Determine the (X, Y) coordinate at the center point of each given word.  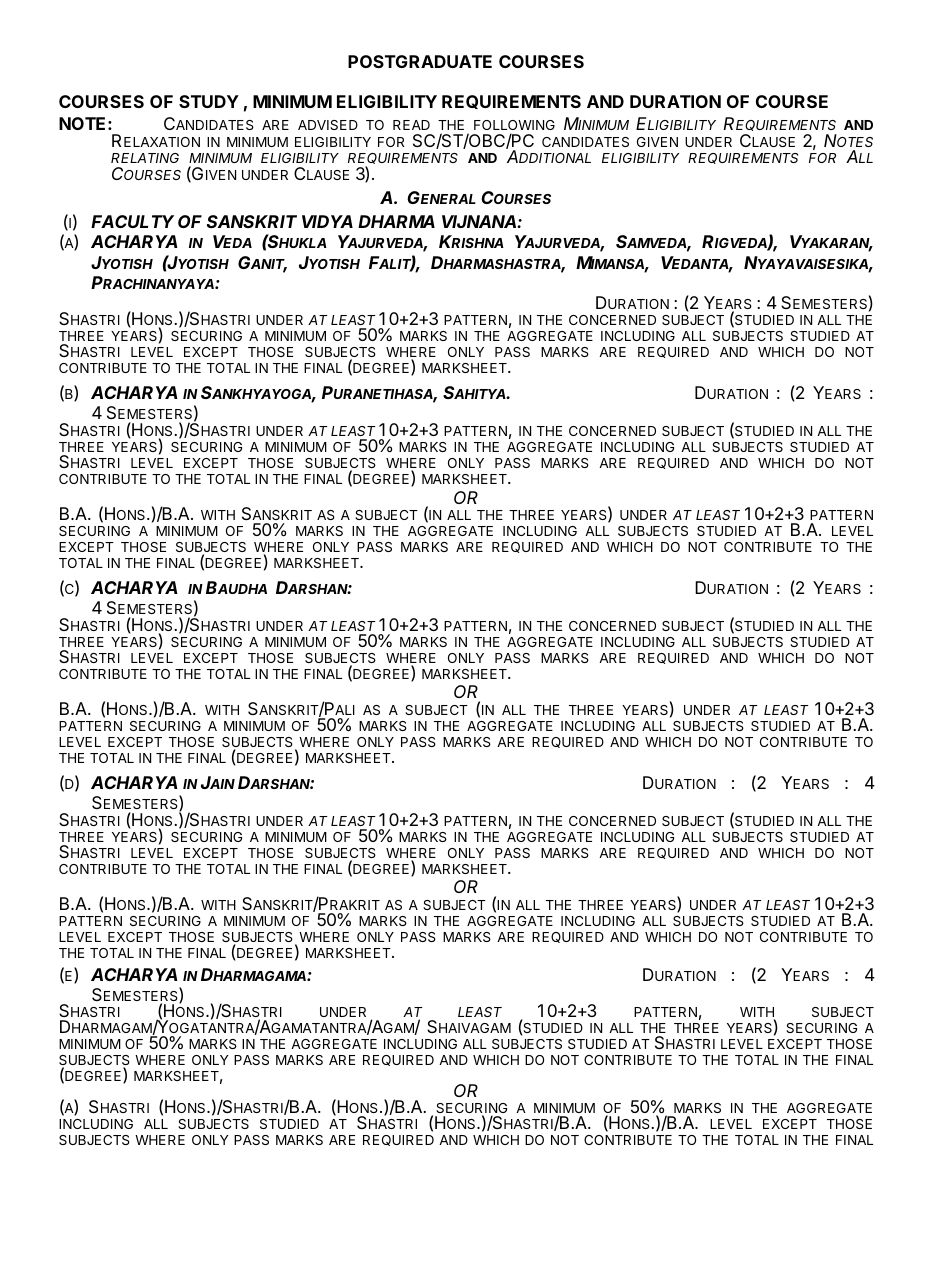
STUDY (209, 101)
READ (411, 125)
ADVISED (328, 125)
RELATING (145, 158)
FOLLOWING (514, 125)
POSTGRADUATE (420, 61)
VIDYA (327, 221)
